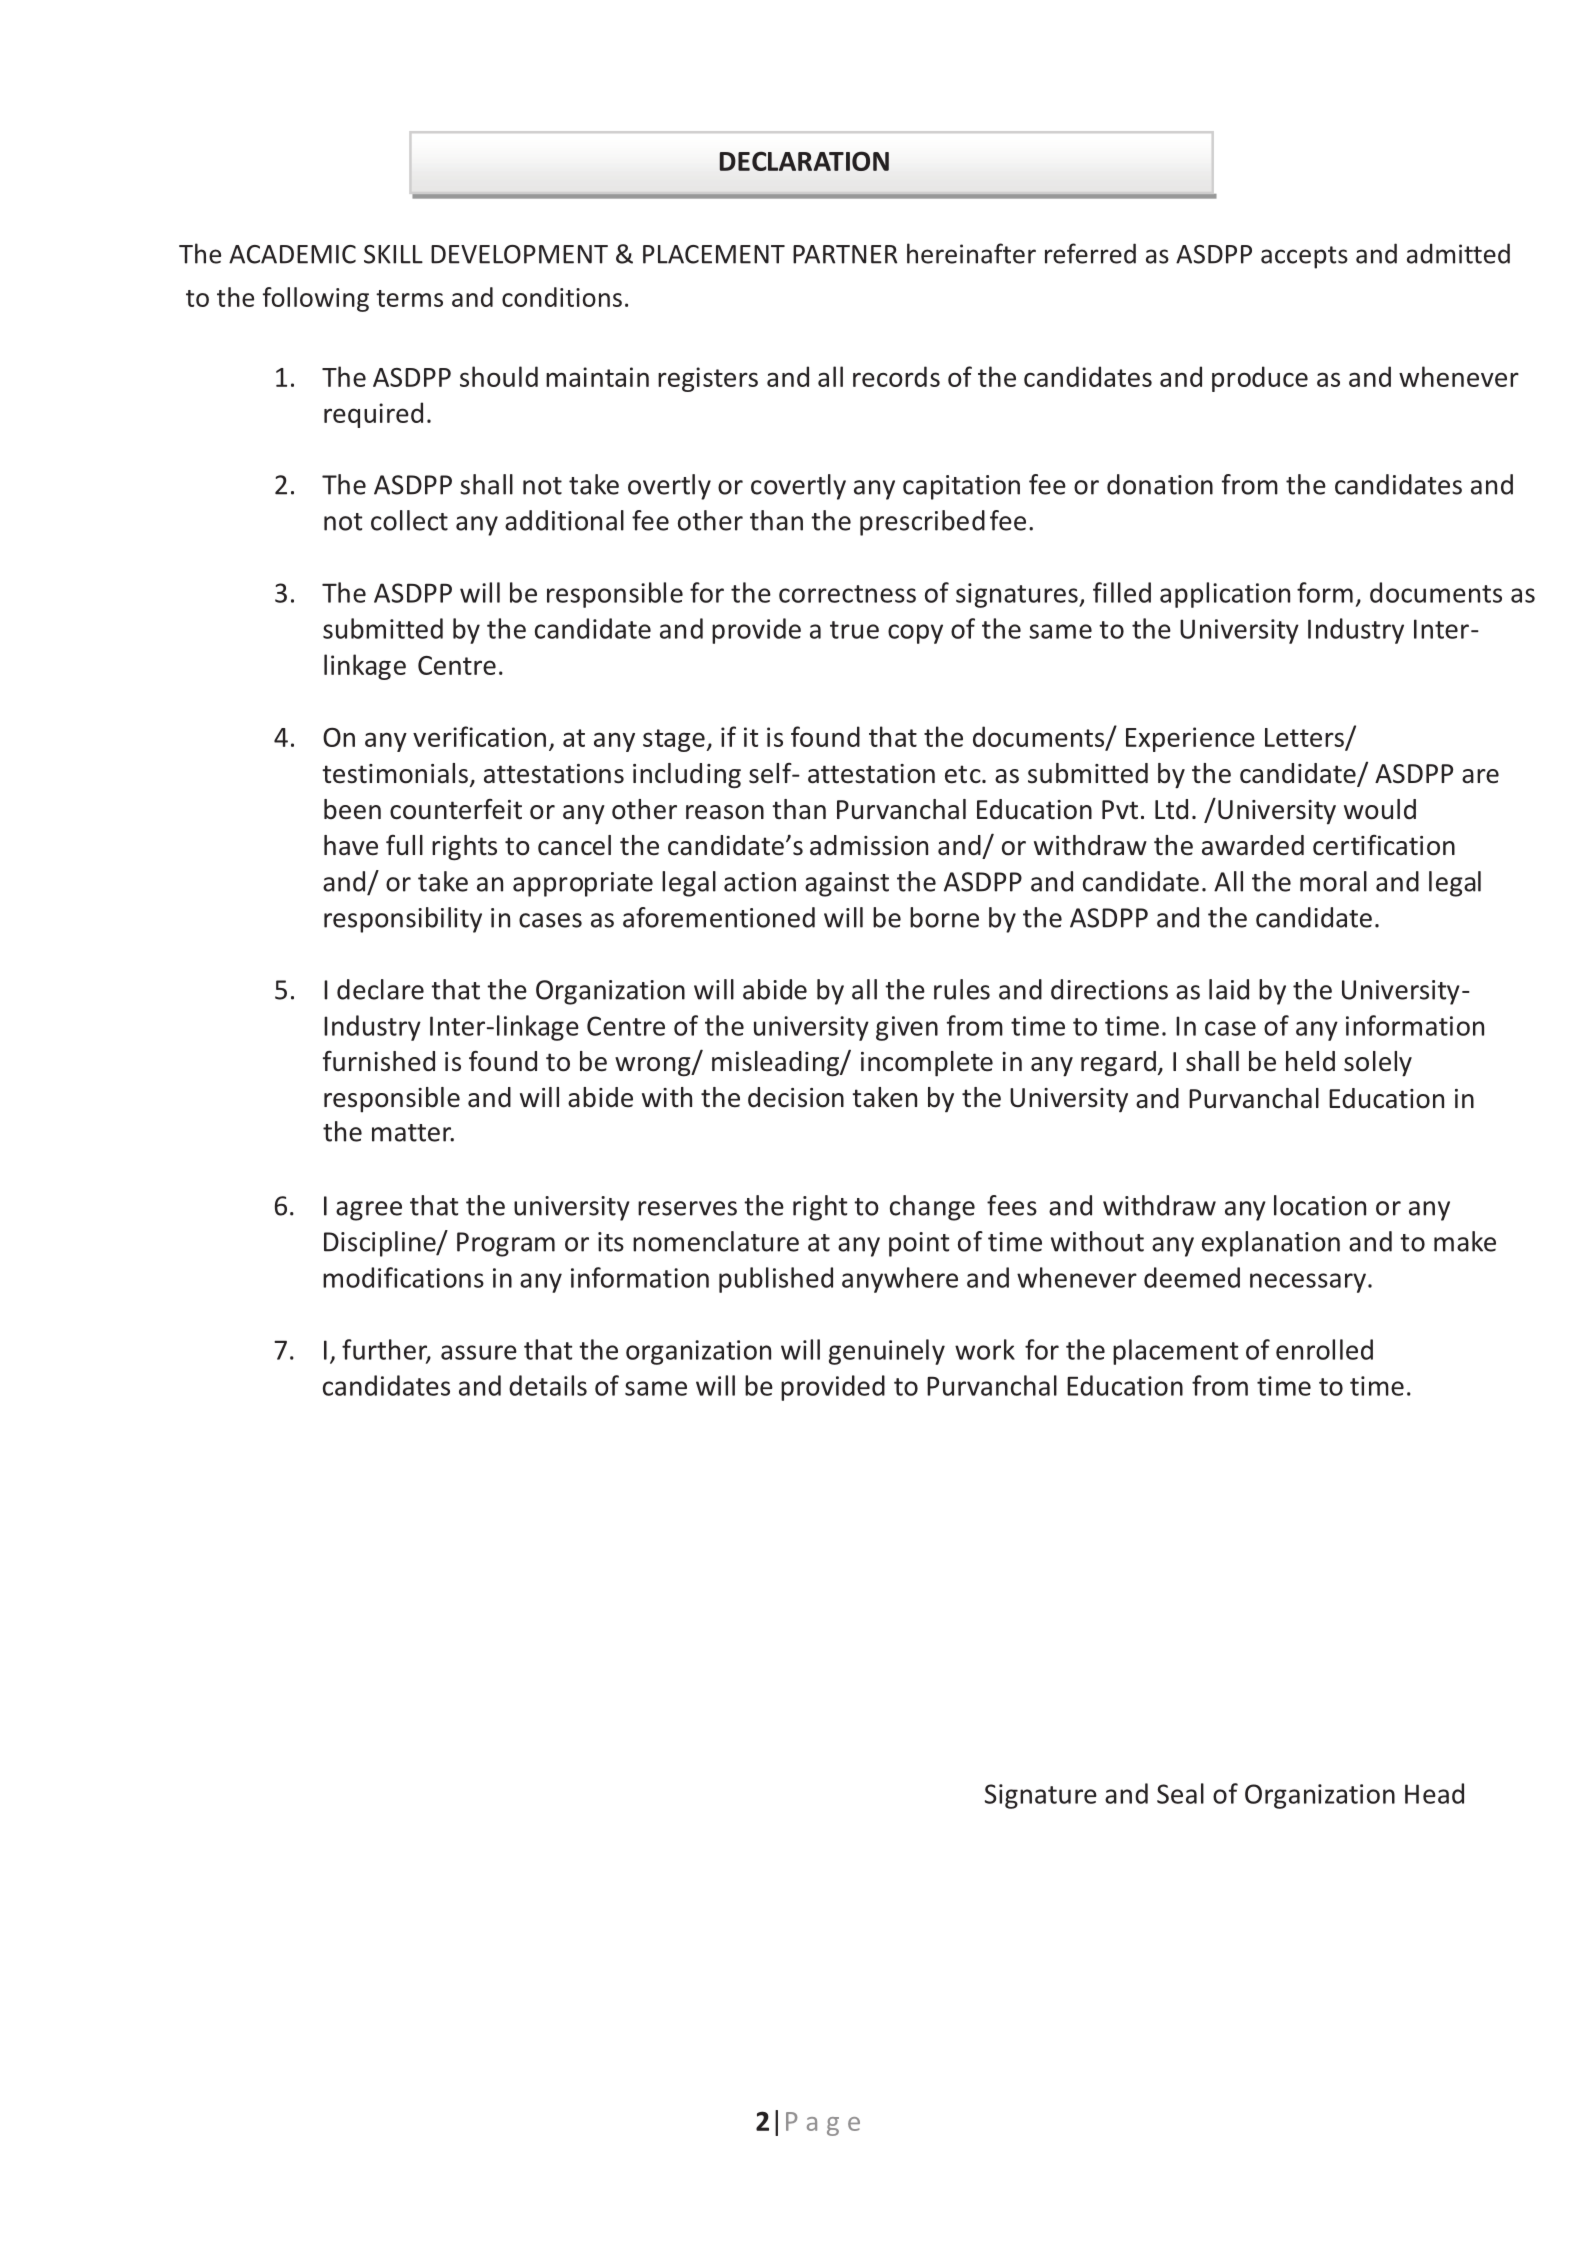 This document has width=1594, height=2257. What do you see at coordinates (845, 254) in the document?
I see `PARTNER` at bounding box center [845, 254].
